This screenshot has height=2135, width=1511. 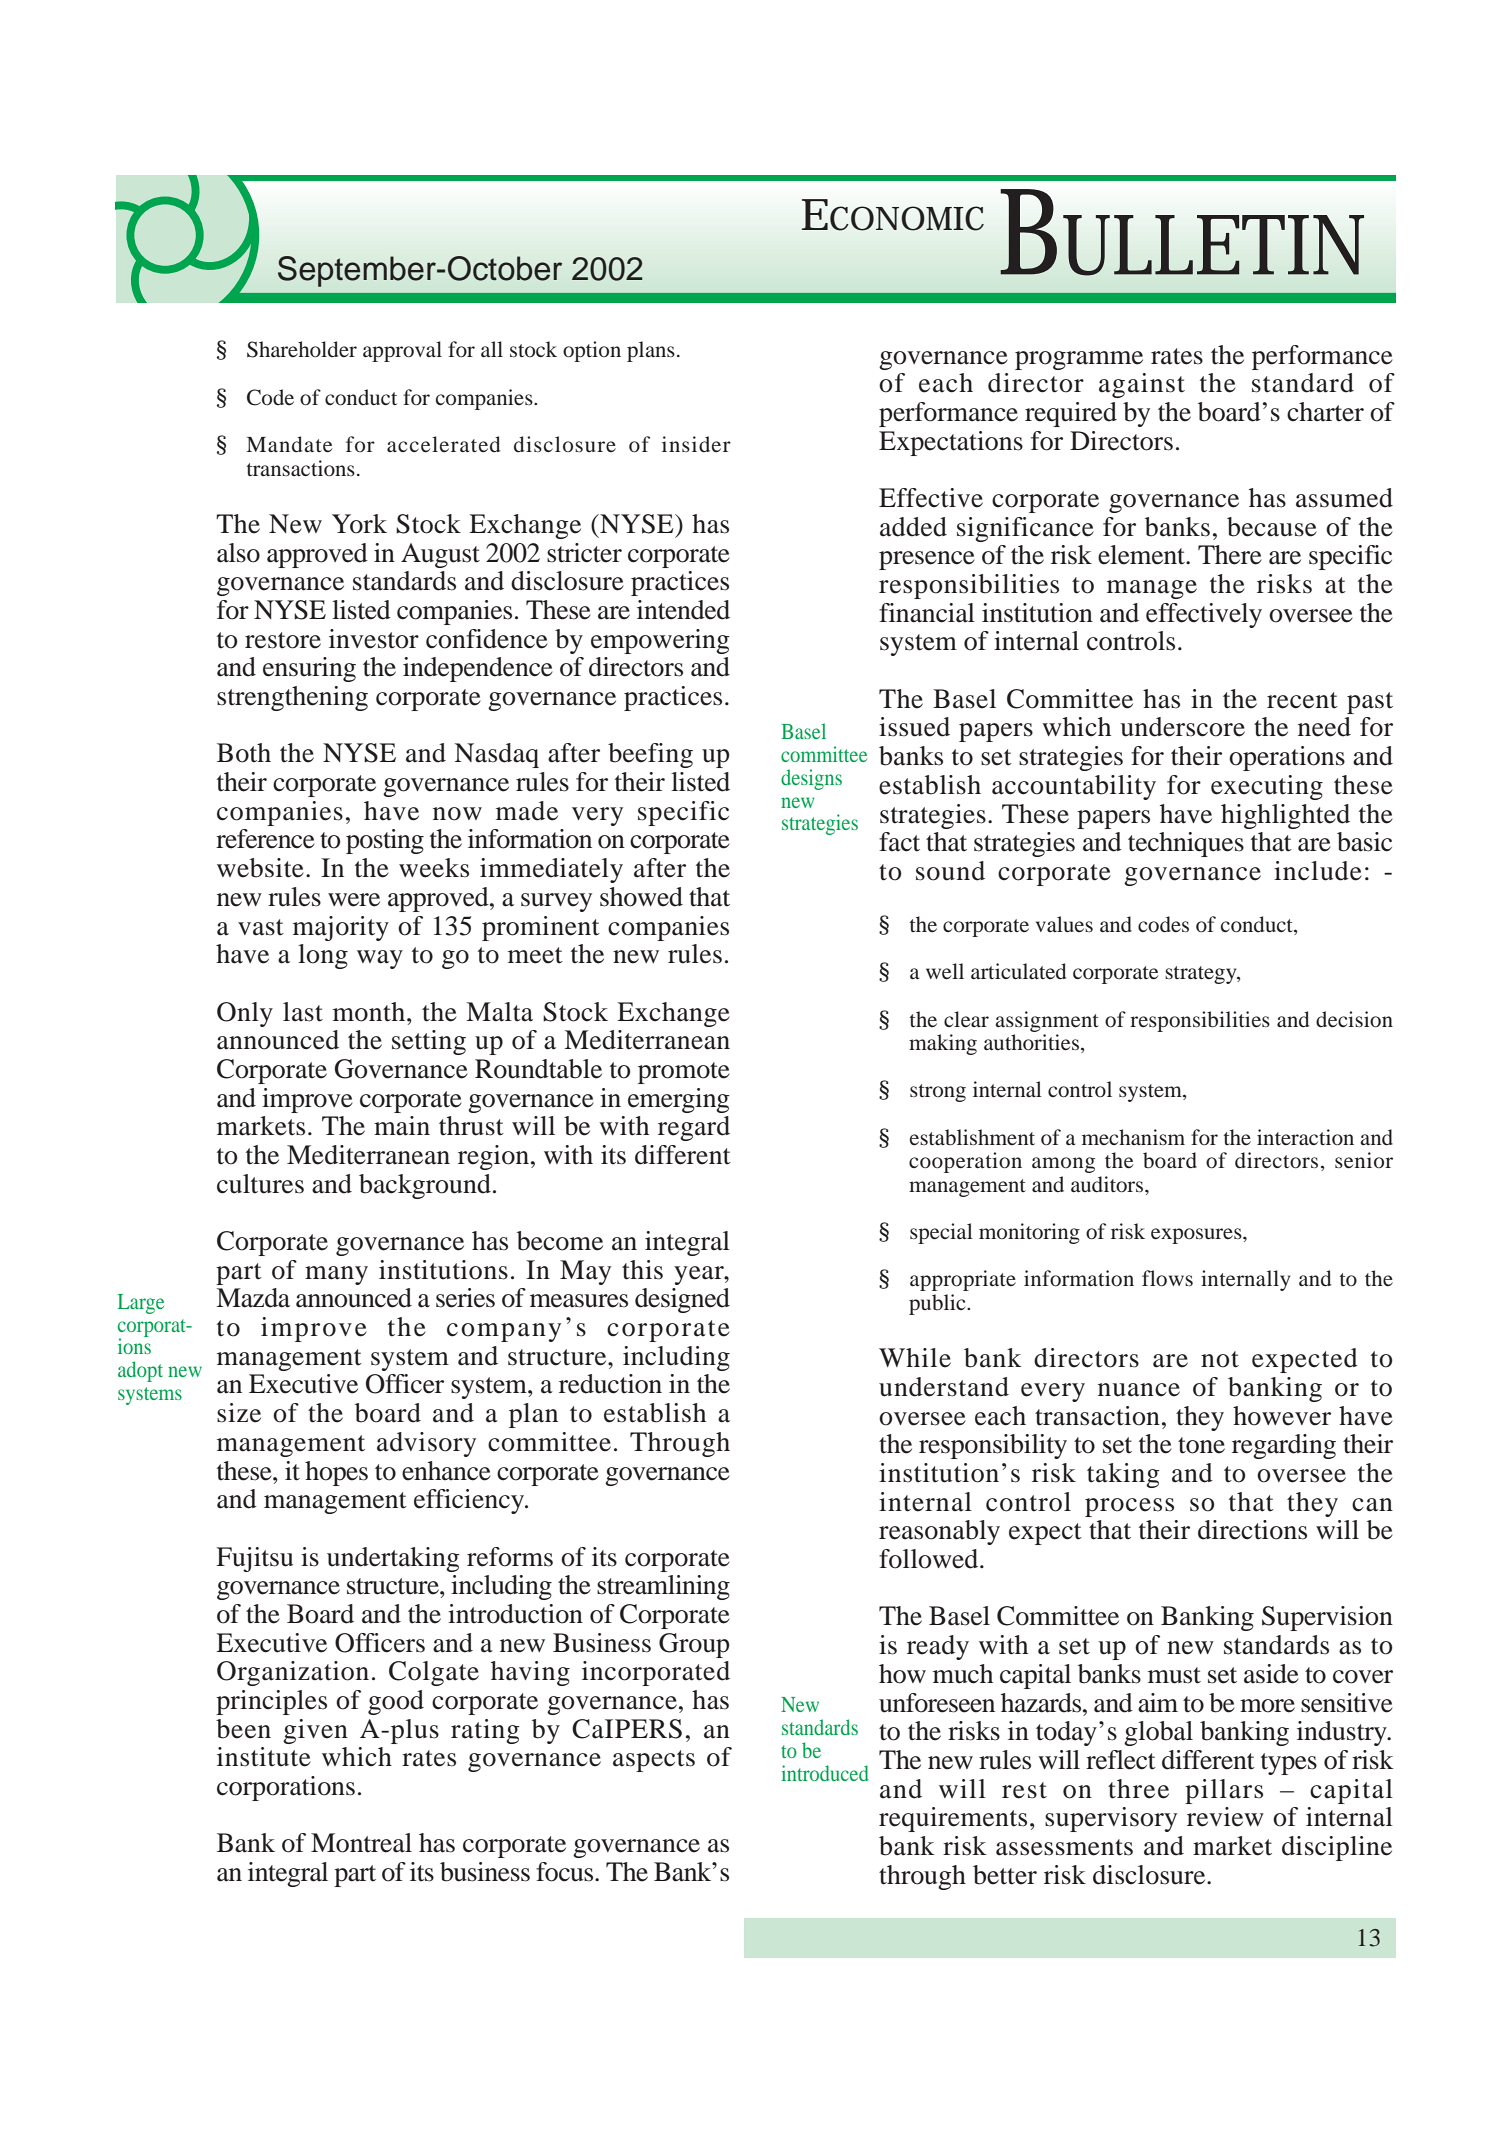 I want to click on insider, so click(x=696, y=444).
